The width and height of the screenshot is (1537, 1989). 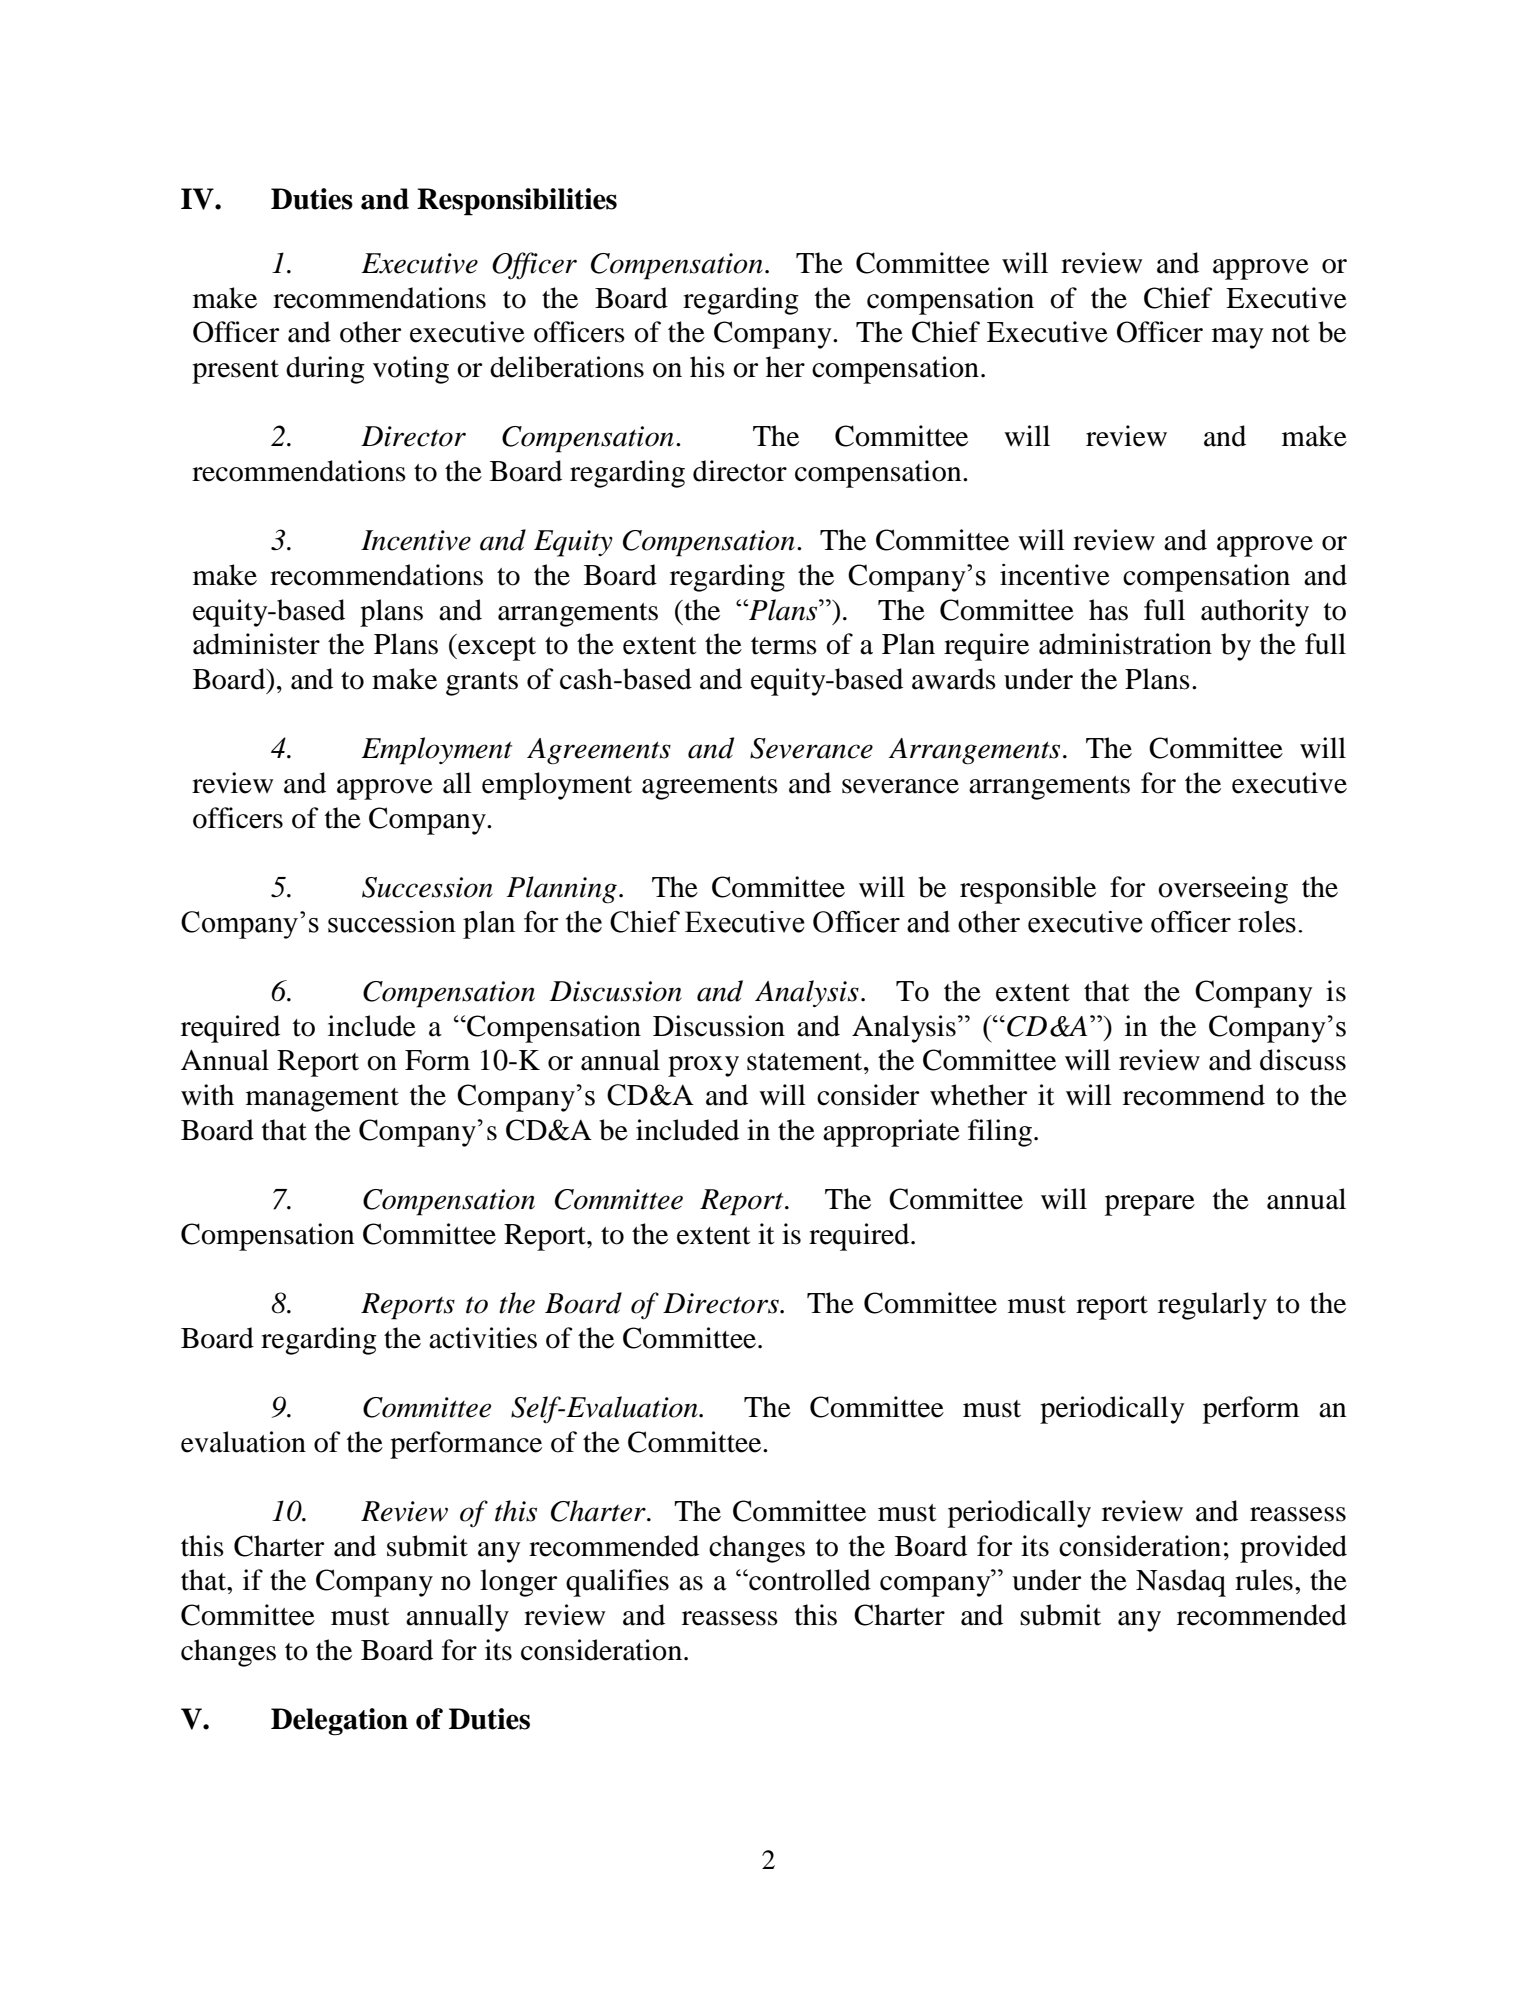 I want to click on controlled, so click(x=809, y=1580).
